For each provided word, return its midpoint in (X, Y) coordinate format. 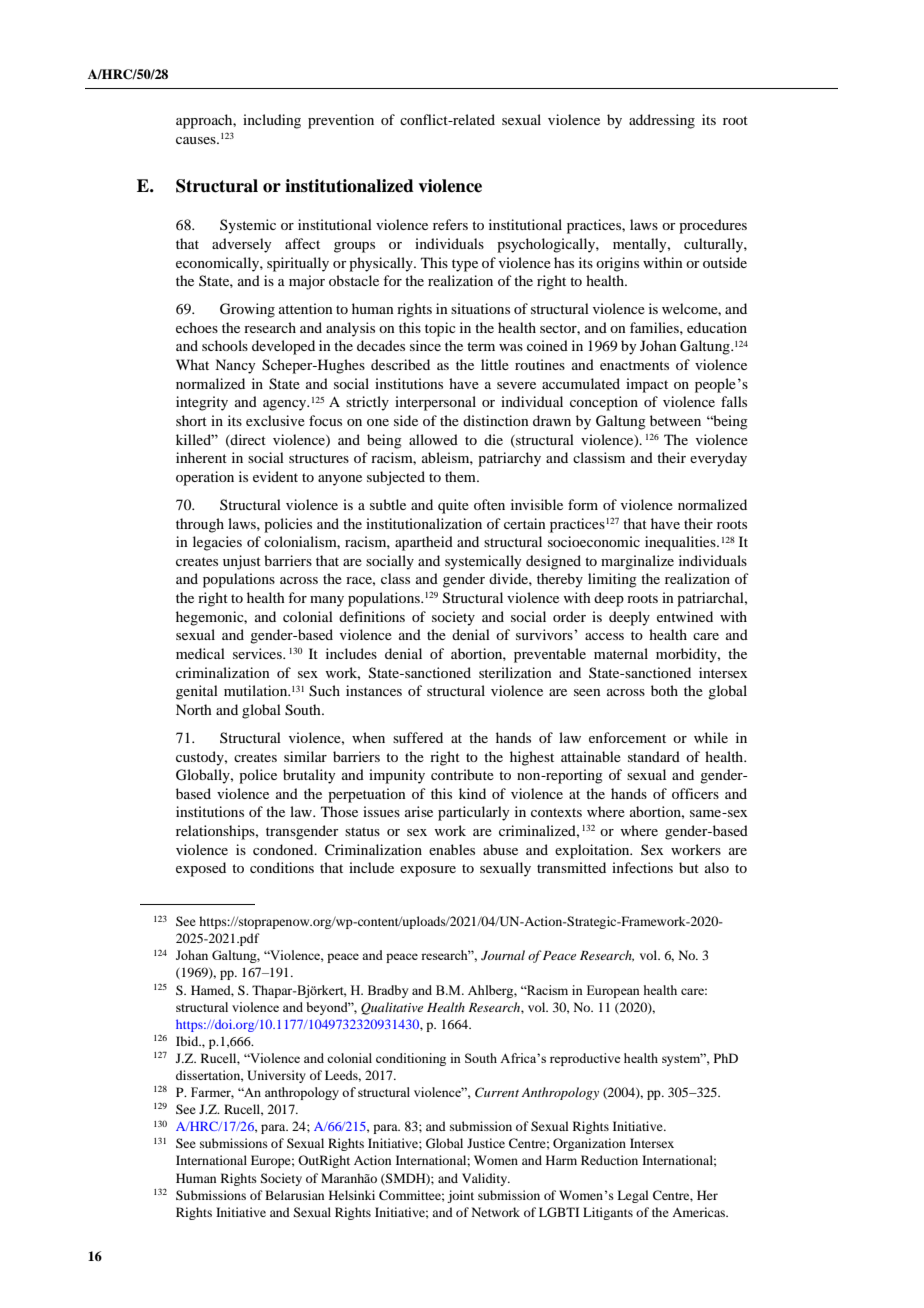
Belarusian (294, 1195)
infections (642, 867)
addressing (662, 121)
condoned (284, 849)
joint (460, 1196)
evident (275, 476)
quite (453, 506)
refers (450, 224)
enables (452, 849)
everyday (718, 459)
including (272, 121)
